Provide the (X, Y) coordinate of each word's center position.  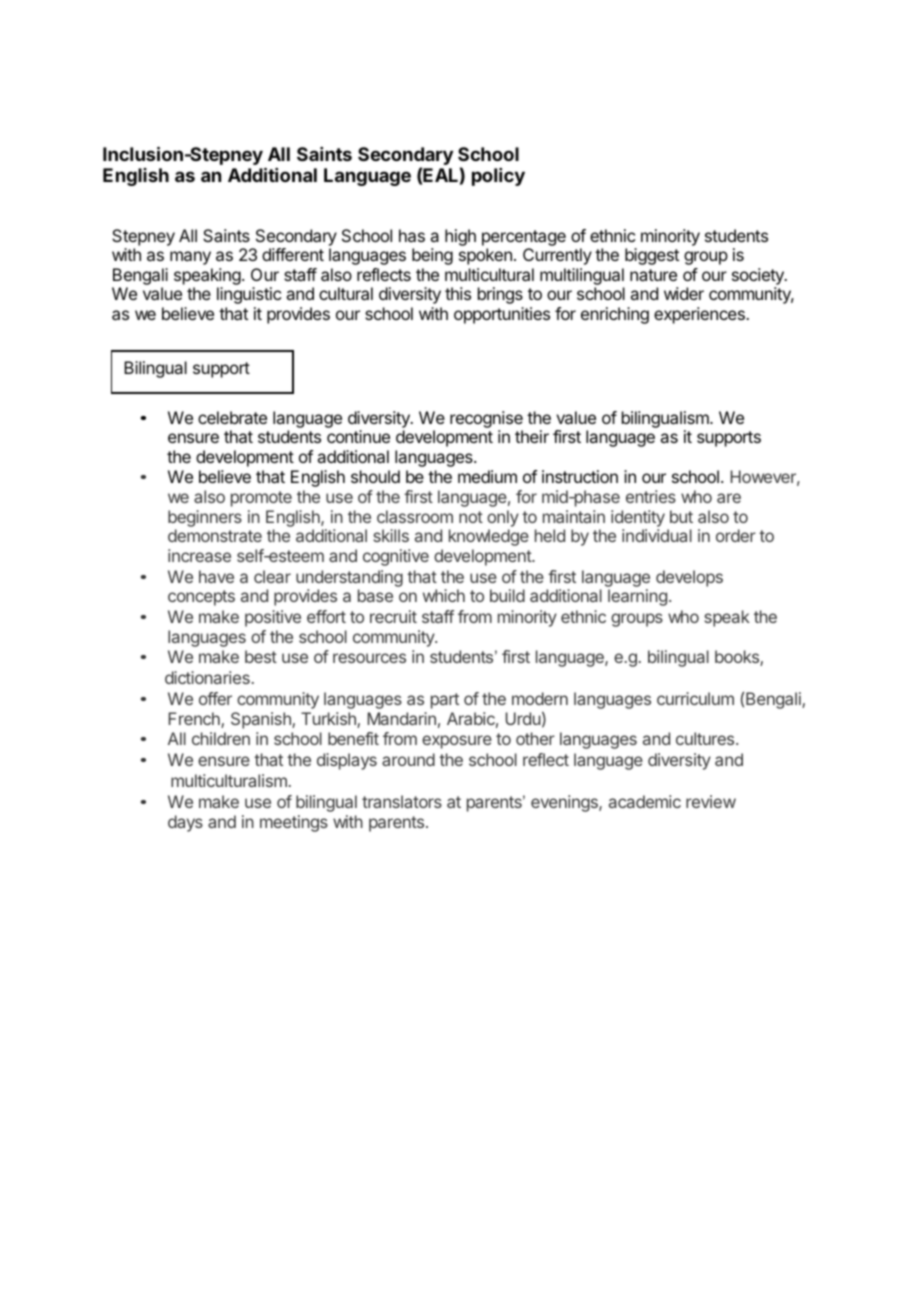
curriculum (695, 698)
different (293, 254)
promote (261, 499)
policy (498, 177)
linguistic (249, 295)
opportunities (502, 315)
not (471, 517)
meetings (294, 823)
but (681, 516)
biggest (652, 256)
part (445, 701)
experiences (700, 315)
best (261, 656)
